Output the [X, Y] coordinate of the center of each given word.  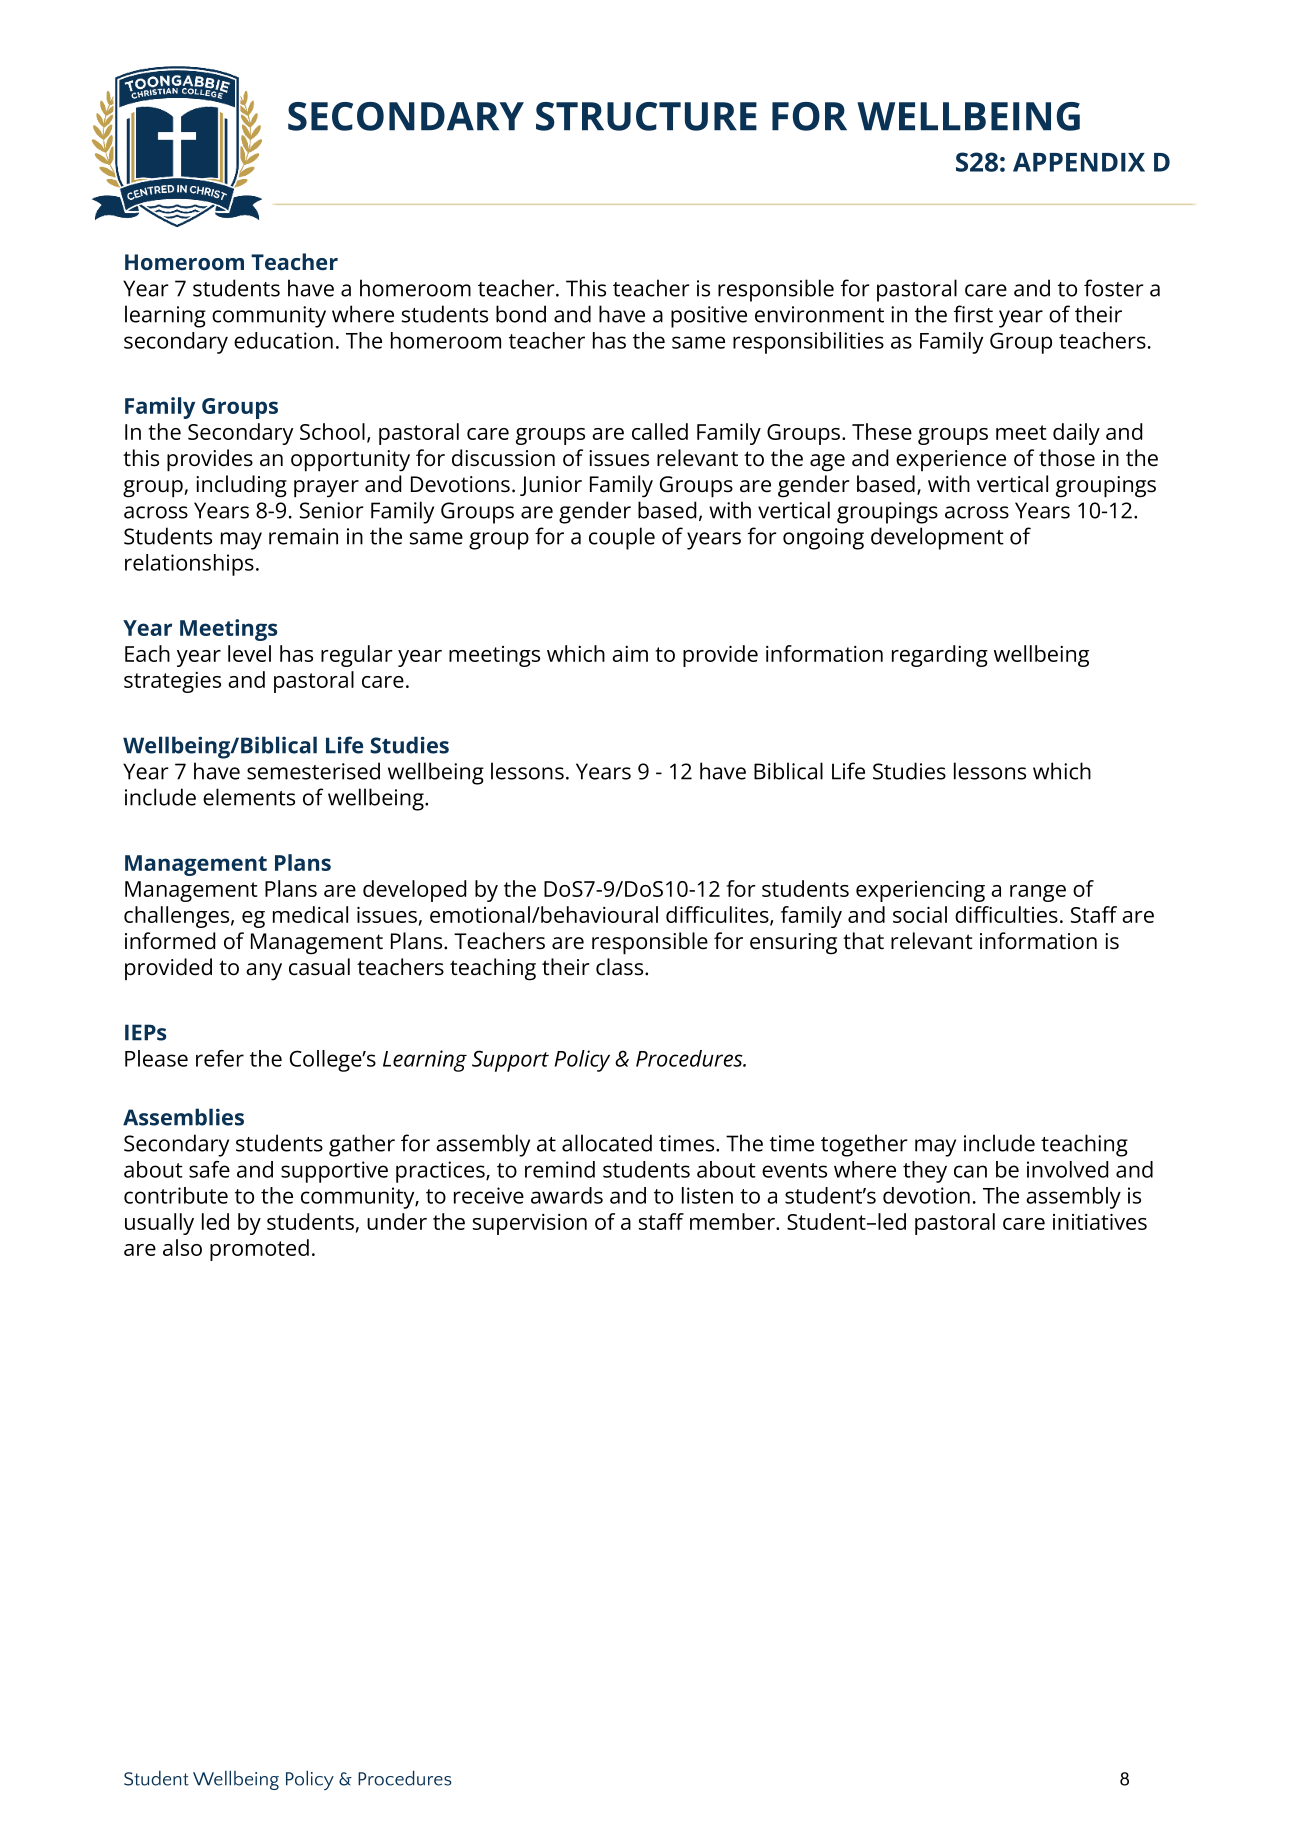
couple [622, 538]
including [241, 486]
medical [310, 914]
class [621, 967]
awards [567, 1195]
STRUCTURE [646, 116]
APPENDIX [1079, 162]
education [283, 340]
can [970, 1171]
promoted [259, 1250]
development [937, 538]
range [1038, 893]
